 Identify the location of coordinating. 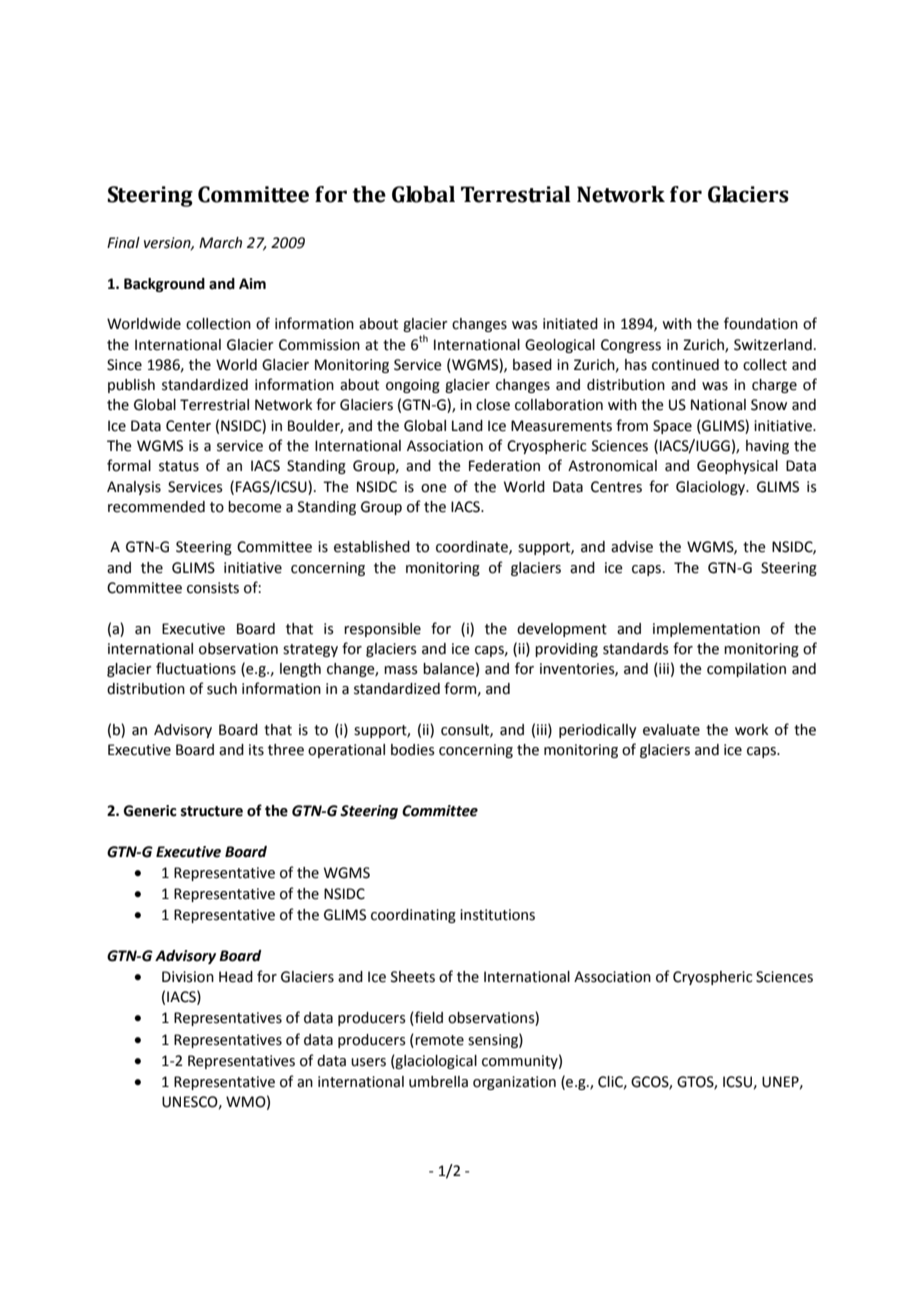
(413, 916).
